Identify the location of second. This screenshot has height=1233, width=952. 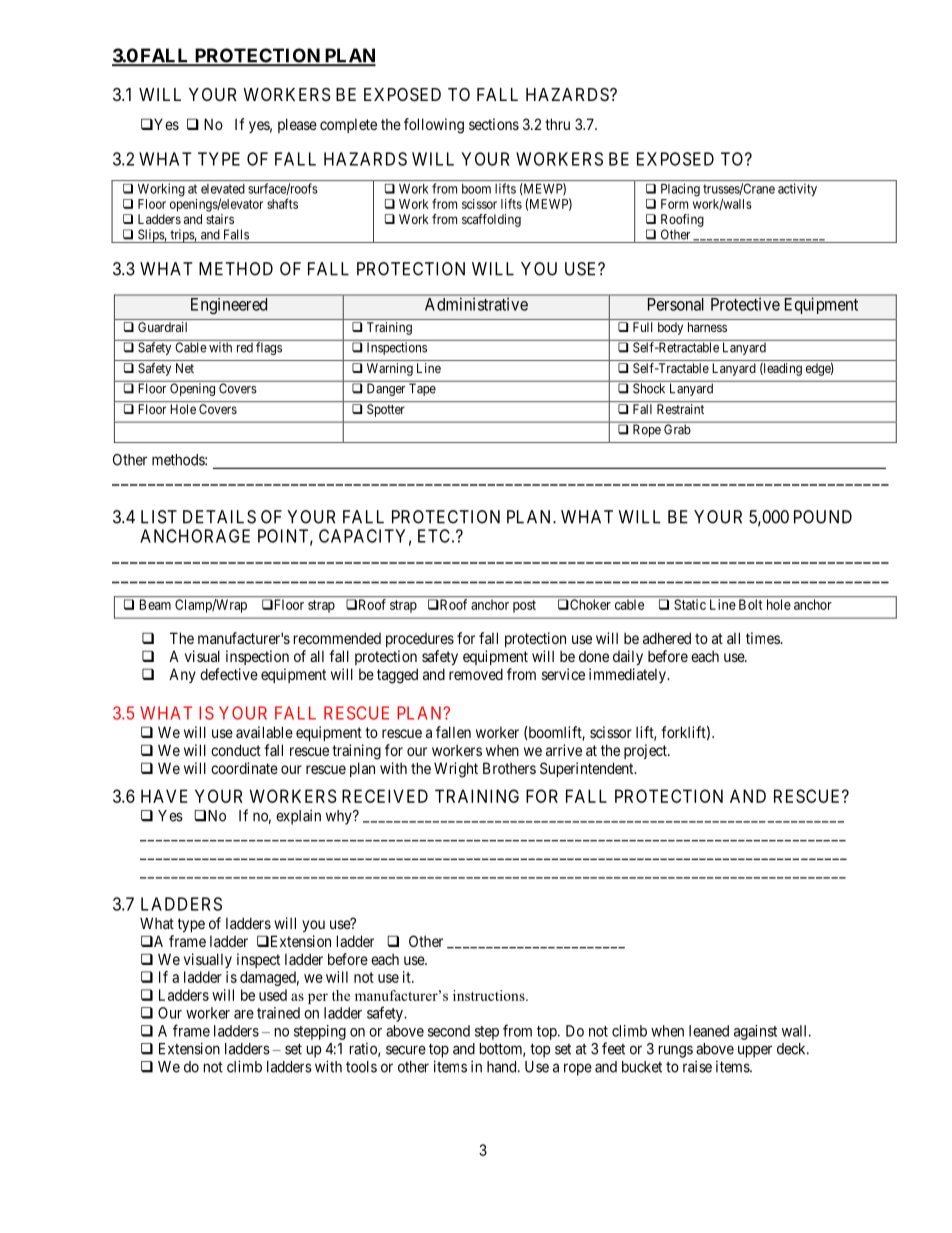
(449, 1031).
